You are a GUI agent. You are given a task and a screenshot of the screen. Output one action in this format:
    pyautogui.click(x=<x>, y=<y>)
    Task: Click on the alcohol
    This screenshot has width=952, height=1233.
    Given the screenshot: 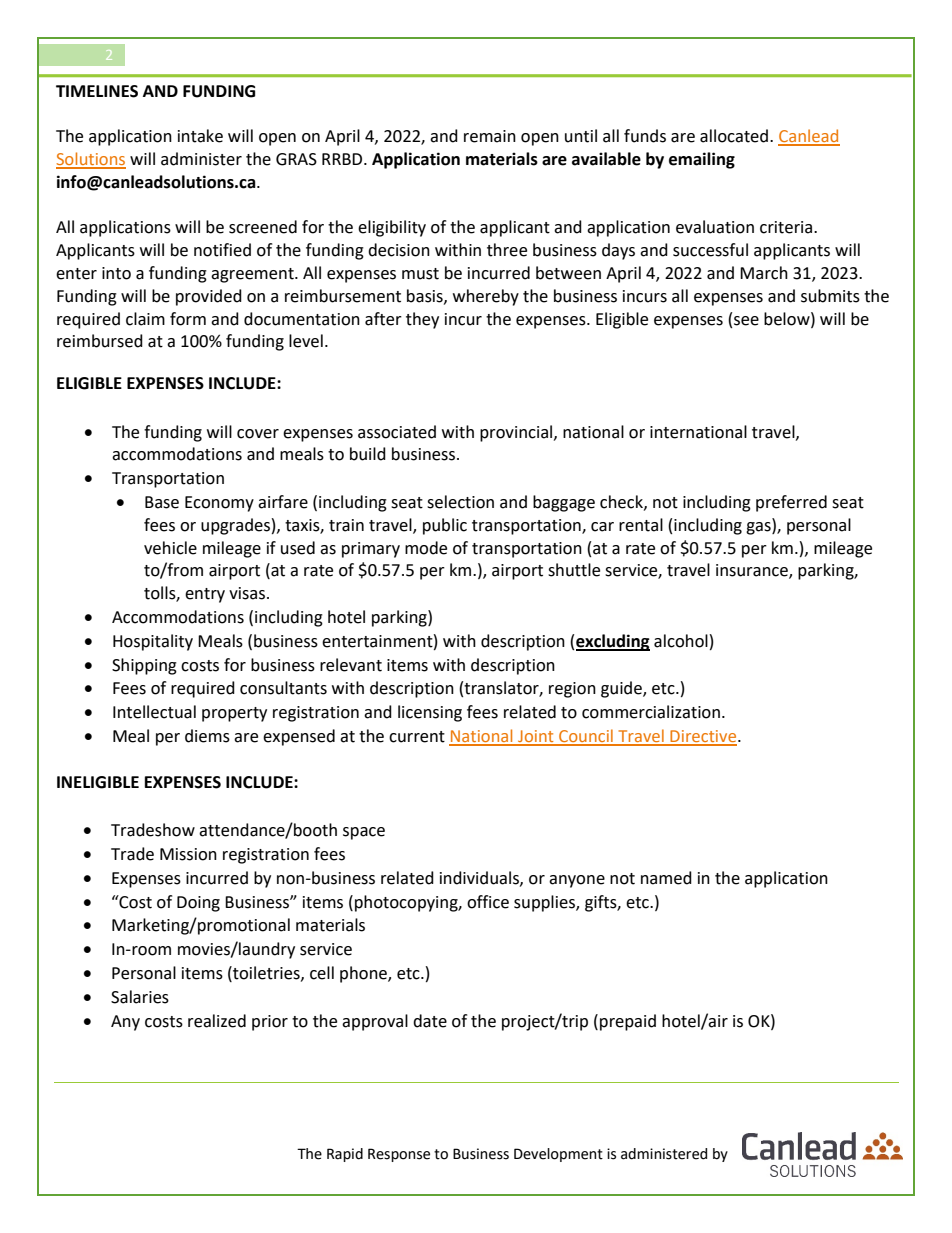 What is the action you would take?
    pyautogui.click(x=681, y=641)
